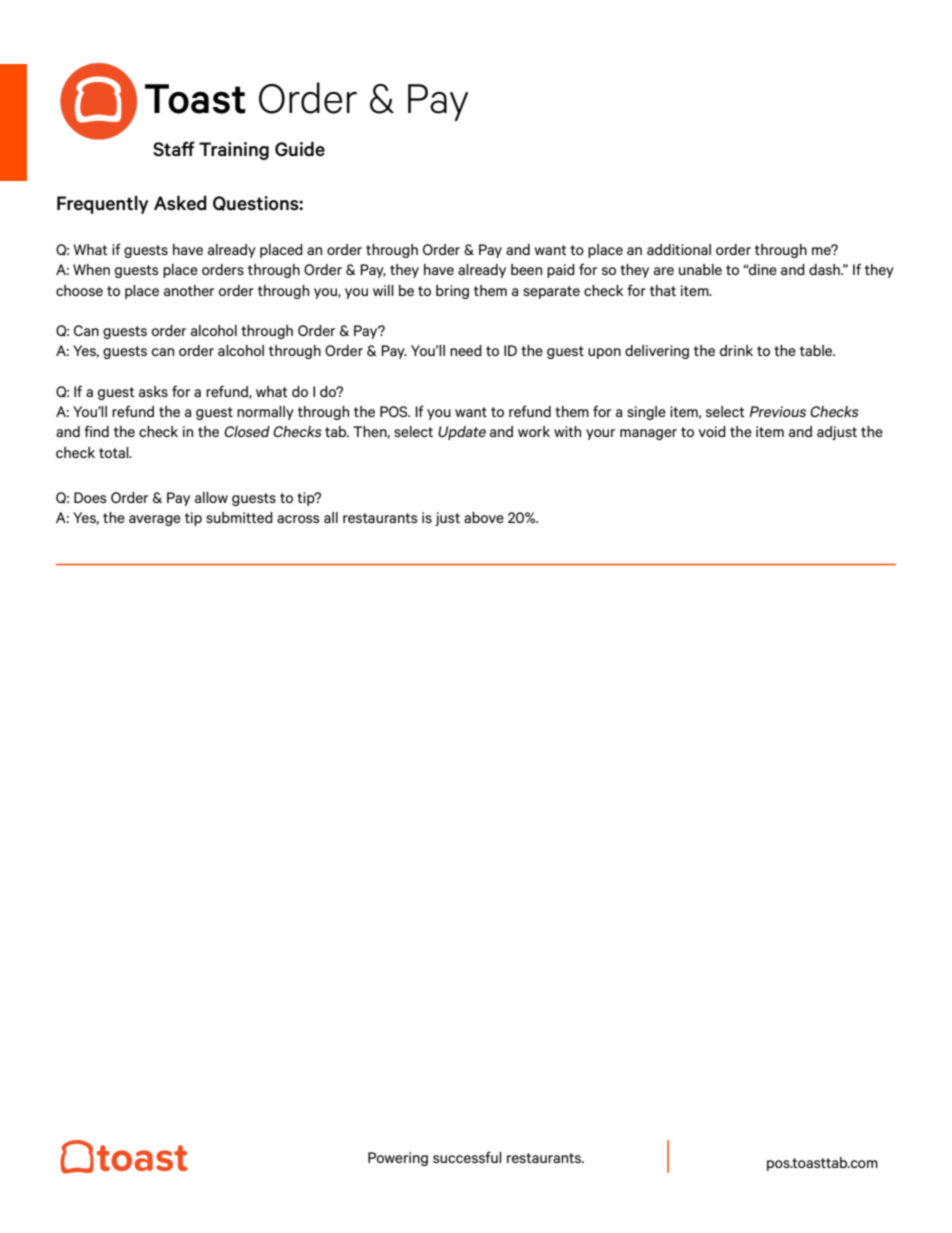 This page has width=952, height=1233. Describe the element at coordinates (712, 431) in the page. I see `void` at that location.
